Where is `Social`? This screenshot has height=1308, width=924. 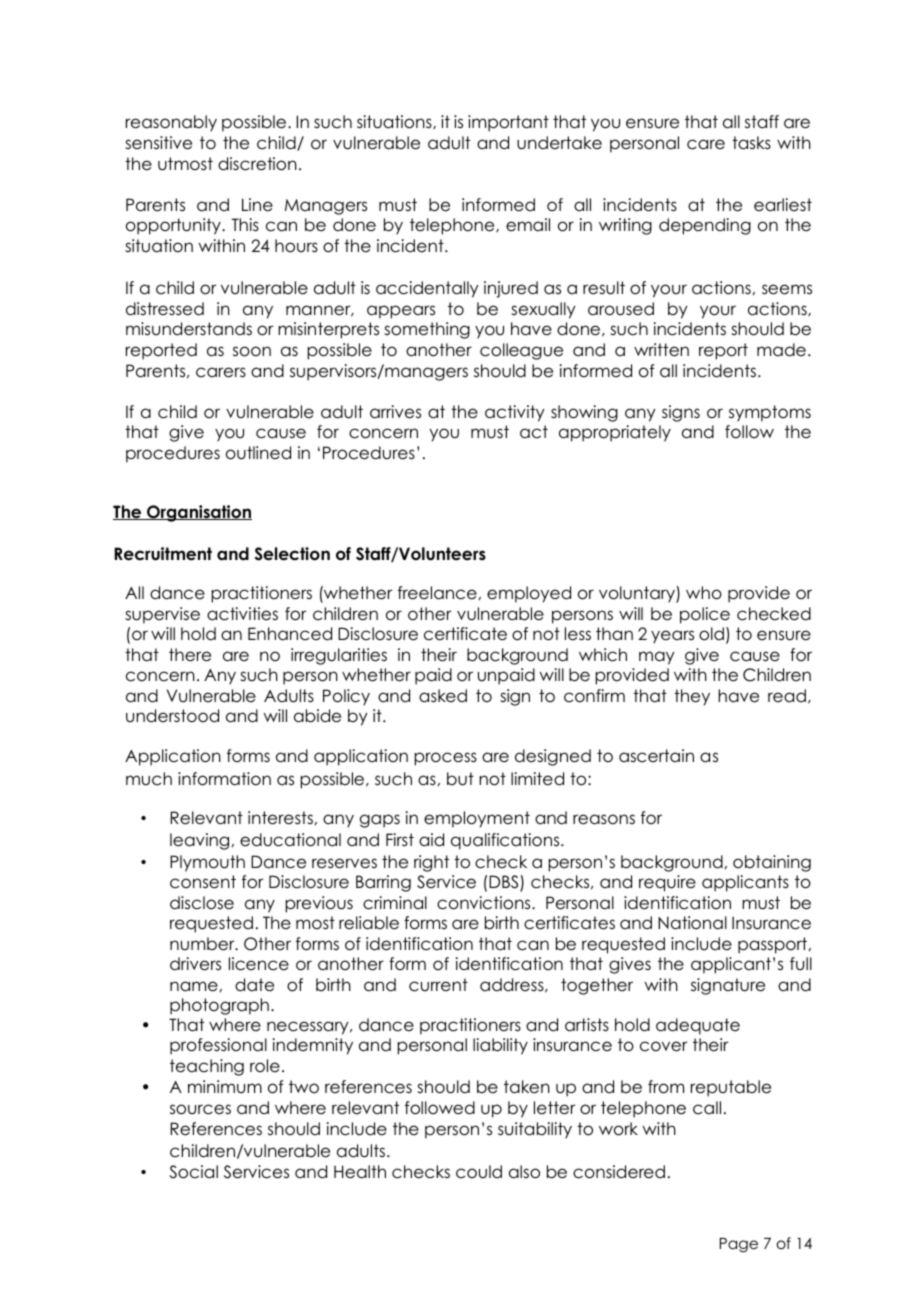 Social is located at coordinates (193, 1172).
